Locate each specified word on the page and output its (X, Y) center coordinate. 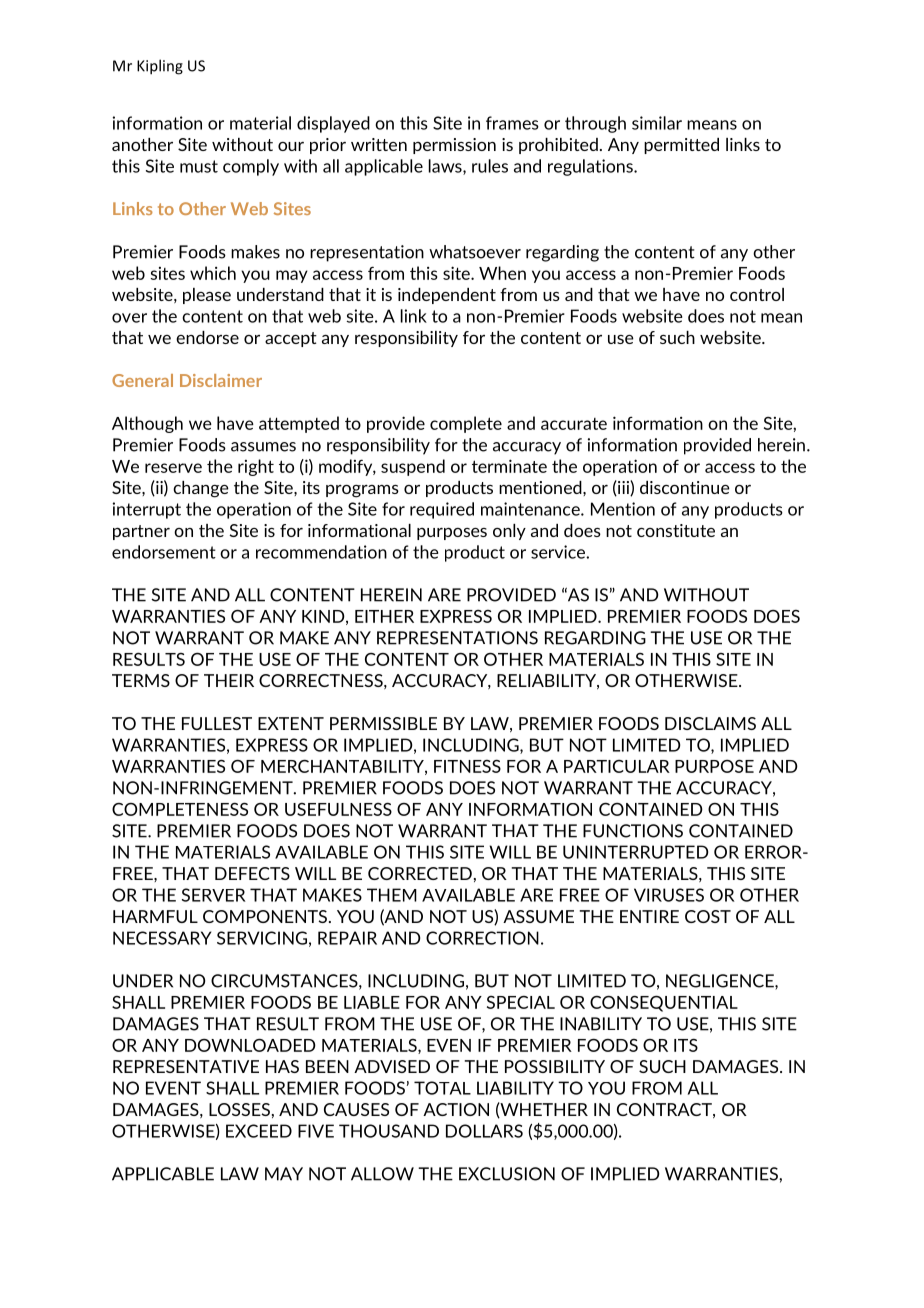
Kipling (160, 67)
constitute (676, 530)
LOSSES (239, 1109)
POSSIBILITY (555, 1066)
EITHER (384, 616)
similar (657, 123)
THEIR (229, 680)
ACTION (456, 1109)
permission (454, 146)
